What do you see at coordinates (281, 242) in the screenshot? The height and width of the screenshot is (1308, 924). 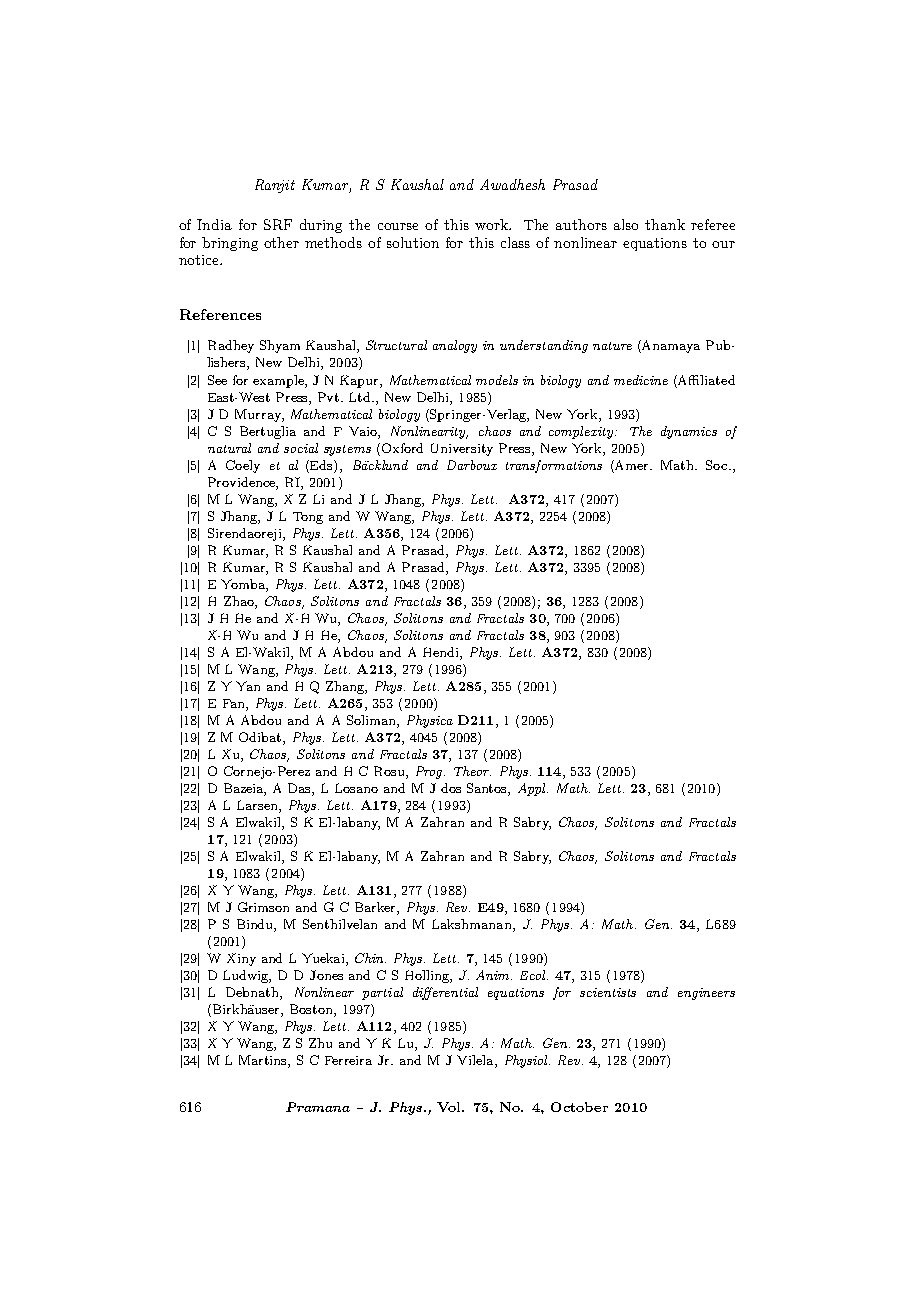 I see `other` at bounding box center [281, 242].
